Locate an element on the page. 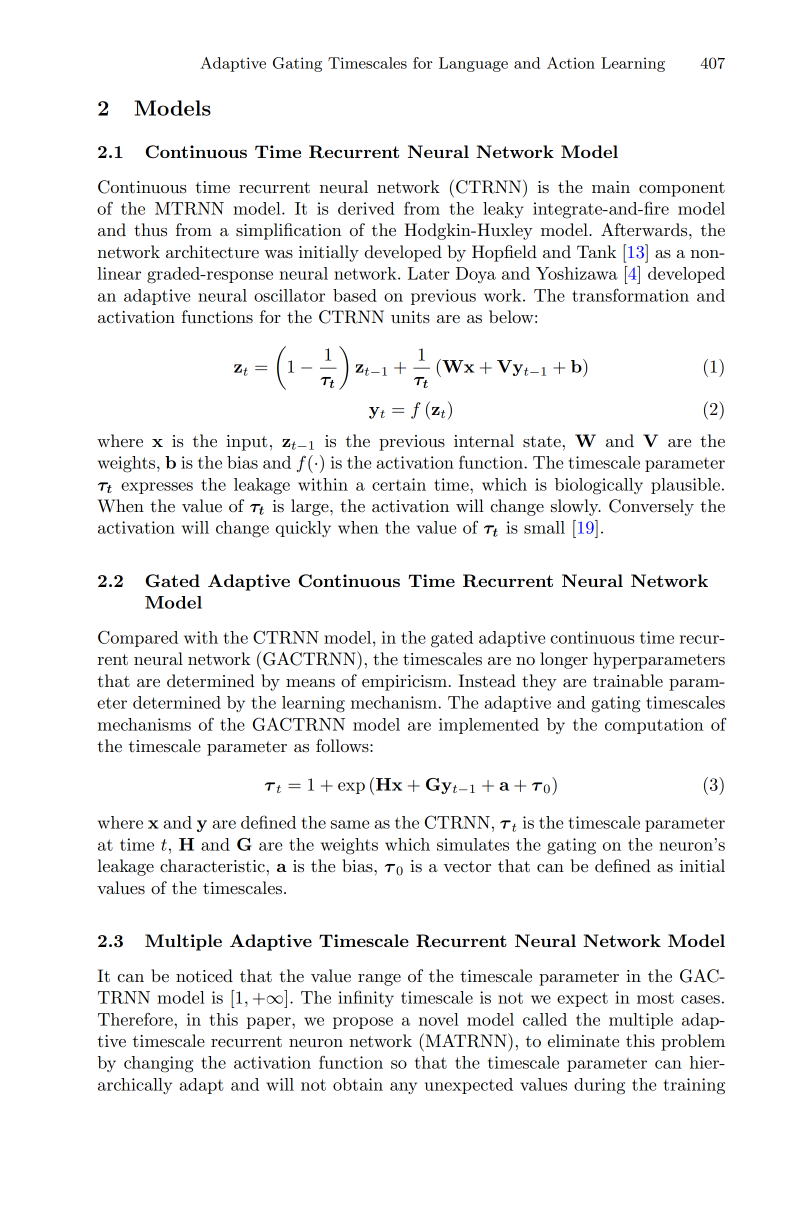 This document has height=1209, width=798. empiricism is located at coordinates (404, 683).
